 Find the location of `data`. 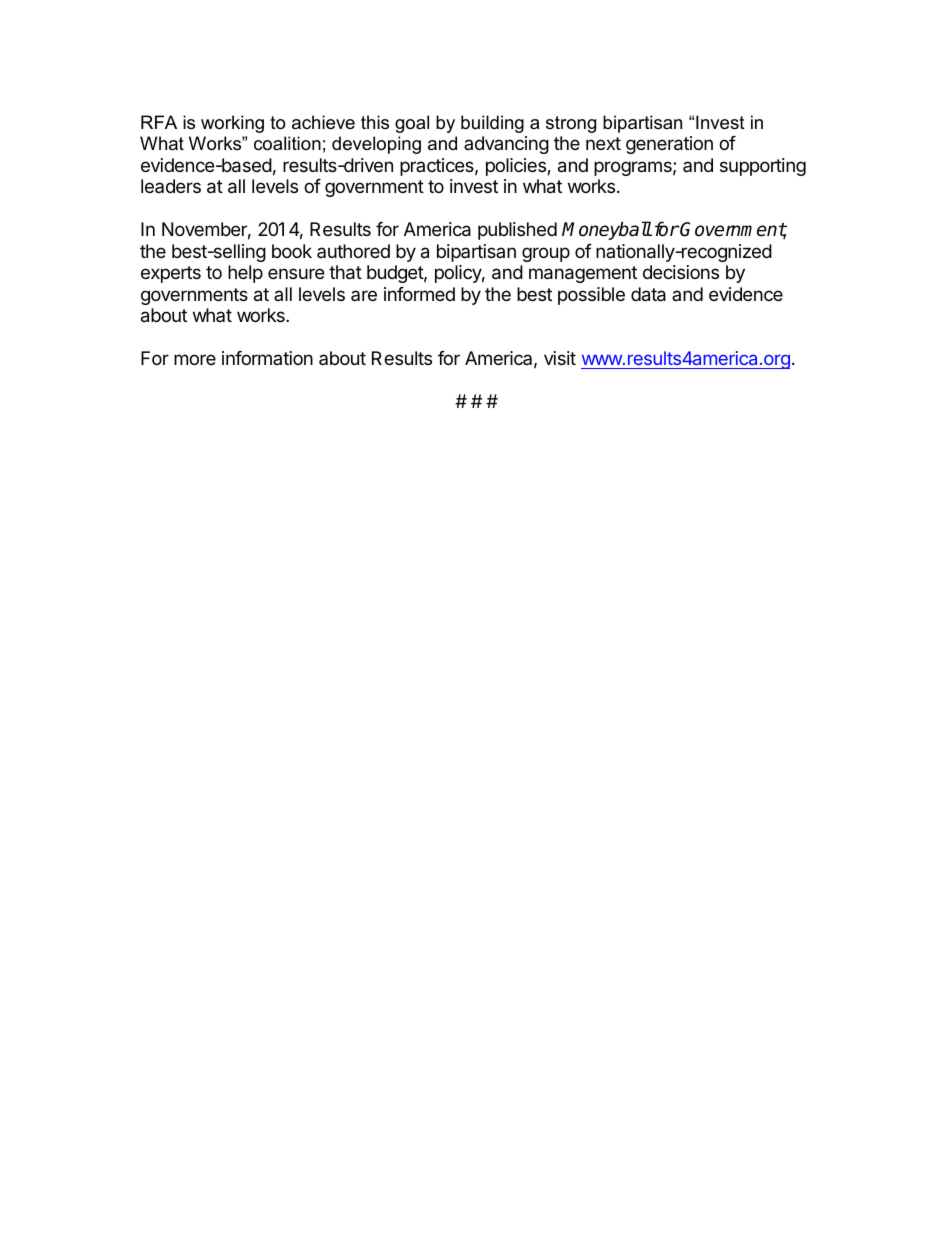

data is located at coordinates (648, 294).
